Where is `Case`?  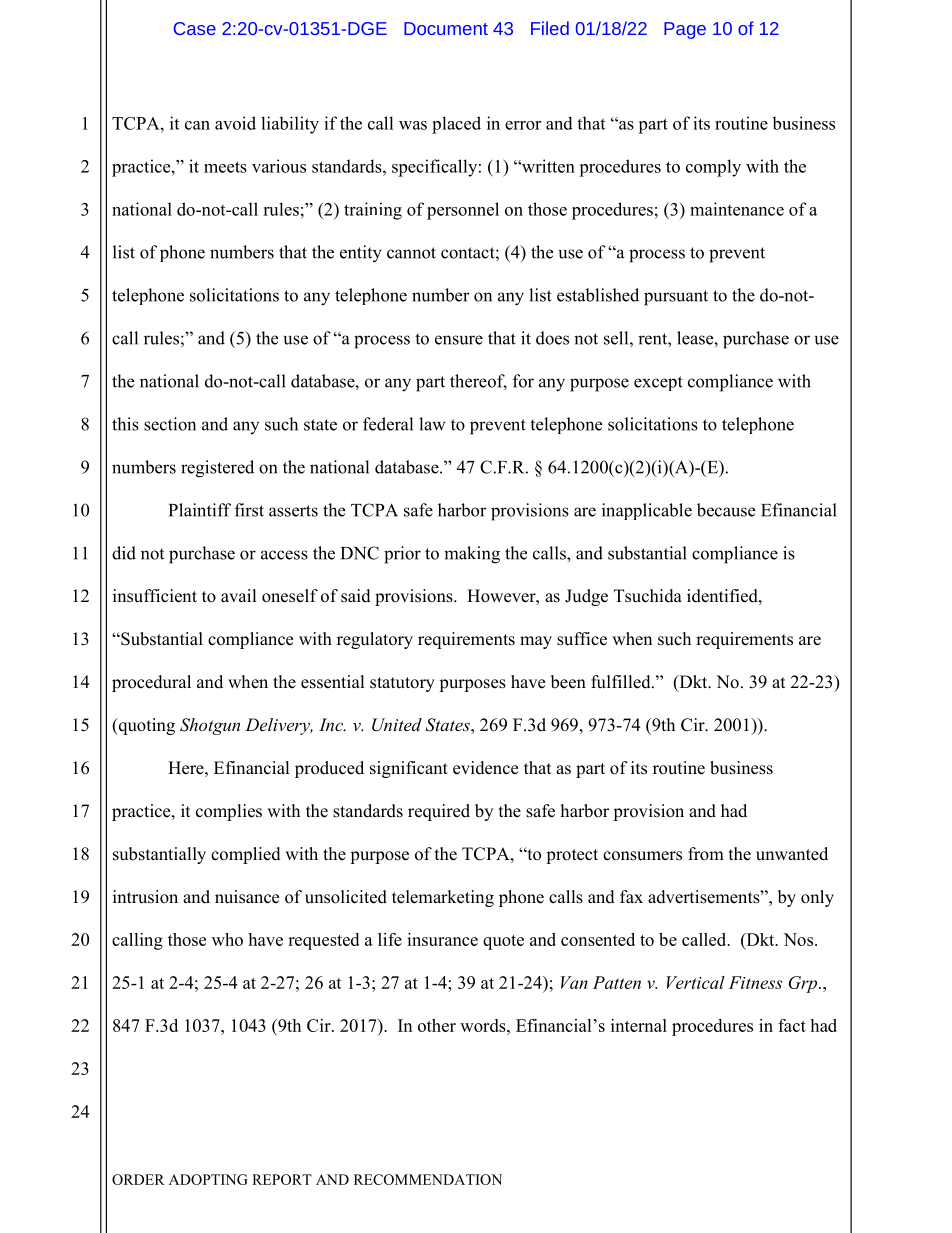
Case is located at coordinates (195, 28).
